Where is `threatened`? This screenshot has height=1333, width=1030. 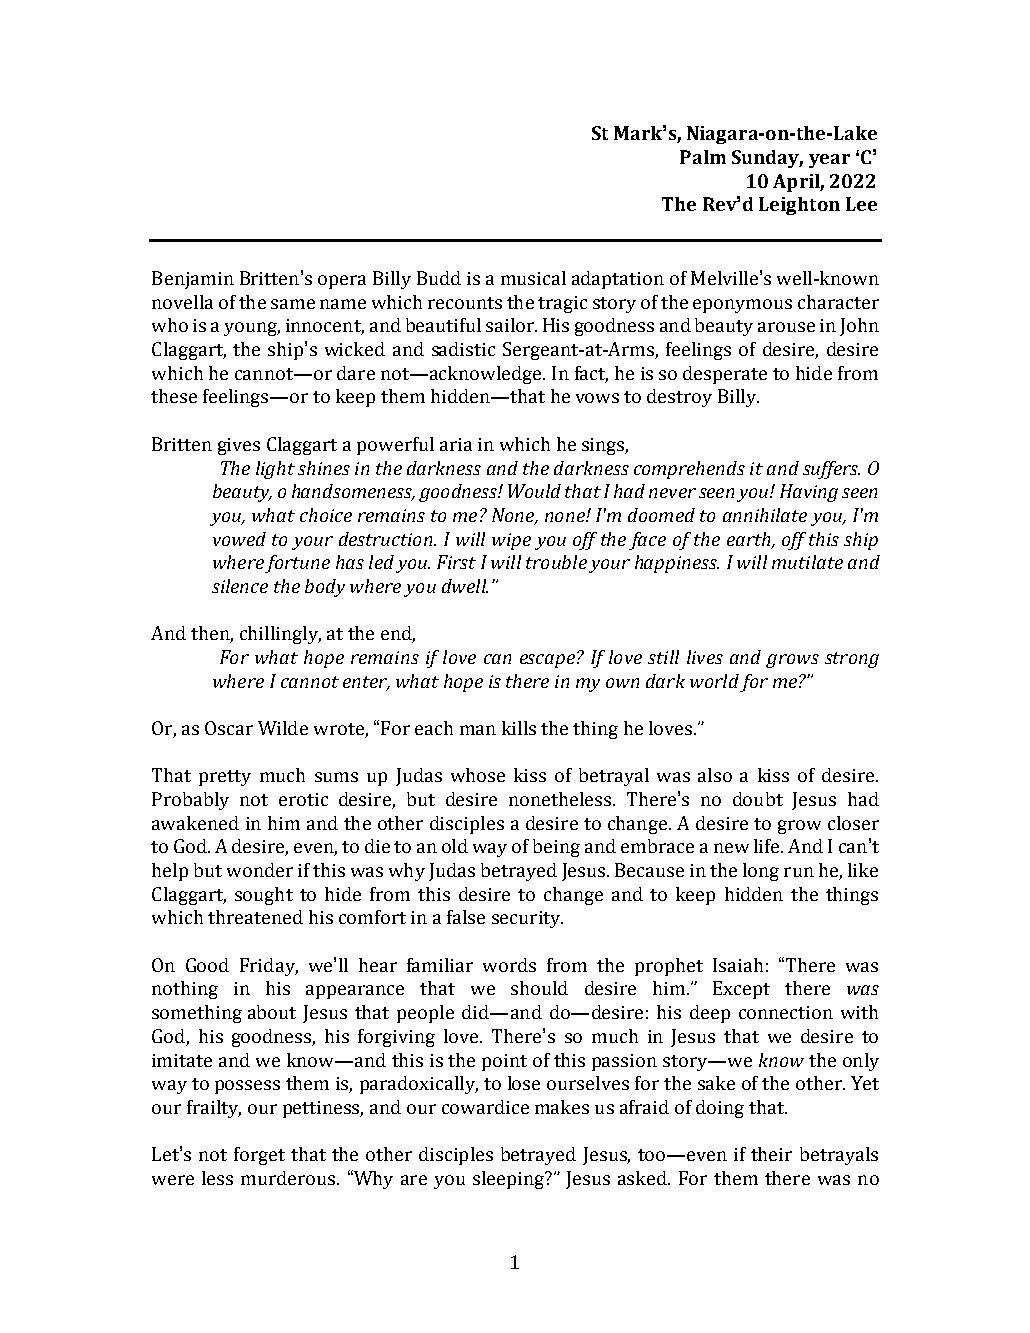 threatened is located at coordinates (255, 917).
